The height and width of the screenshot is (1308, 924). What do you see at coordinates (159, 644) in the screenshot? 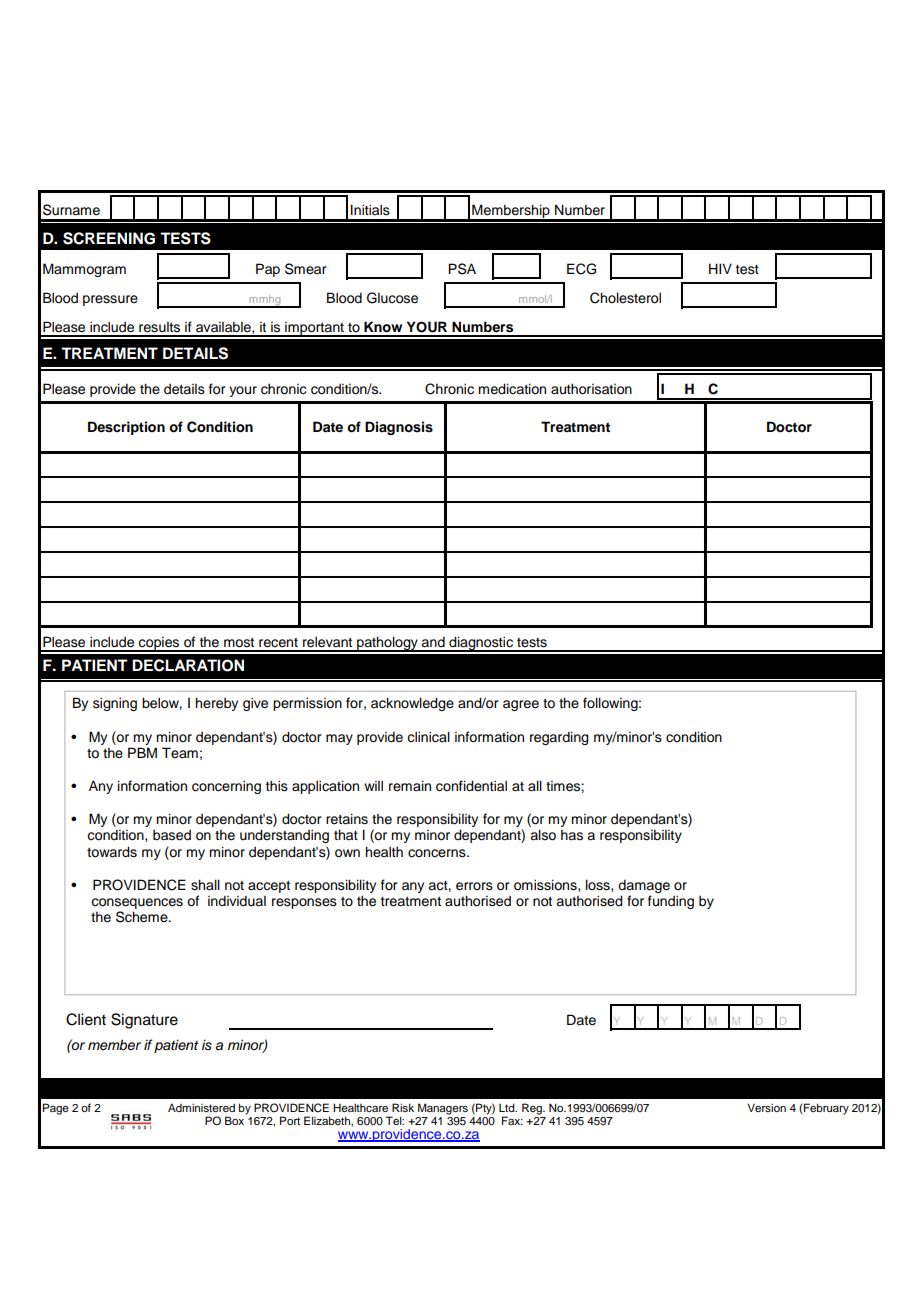
I see `copies` at bounding box center [159, 644].
